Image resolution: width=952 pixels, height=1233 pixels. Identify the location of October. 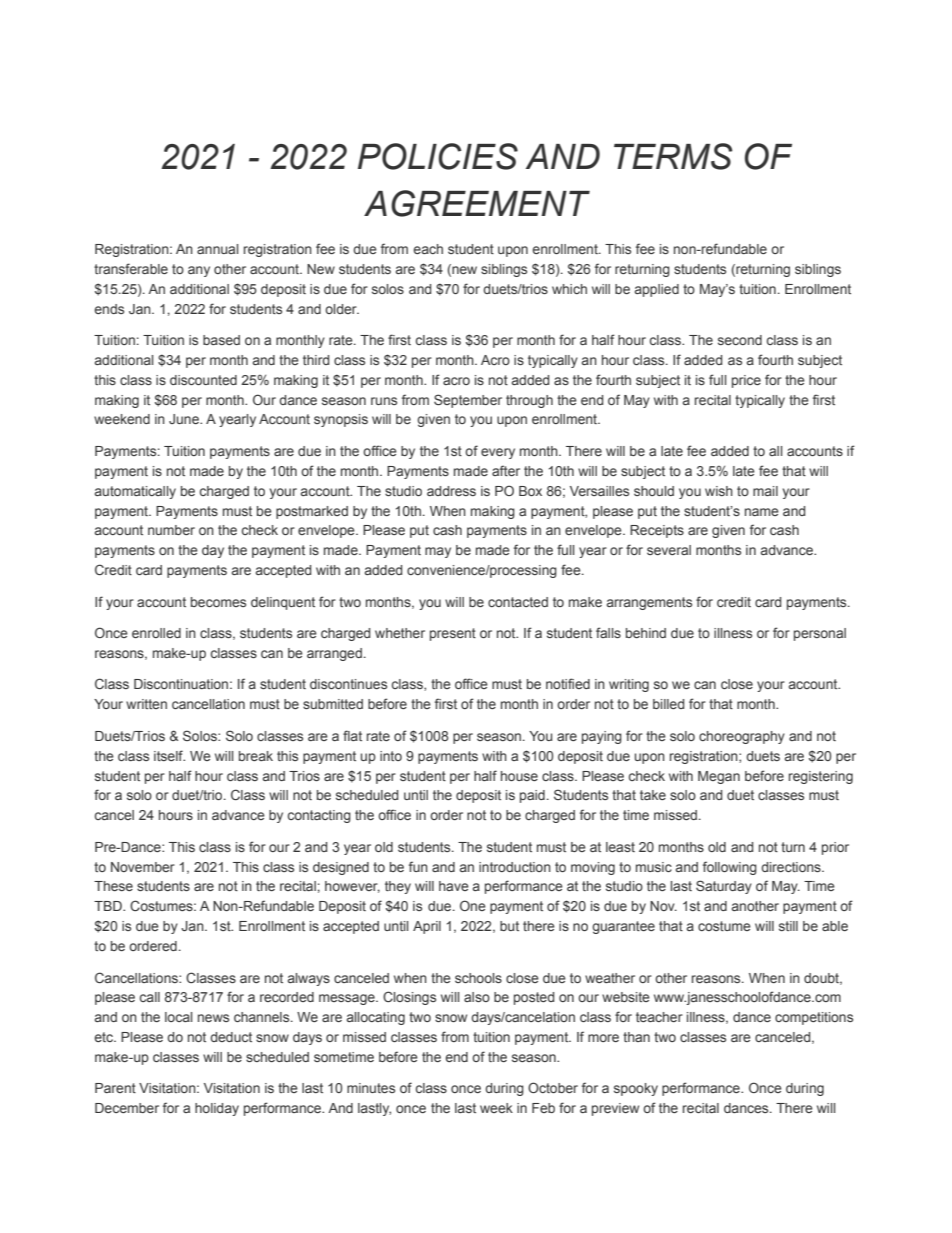
(553, 1087).
